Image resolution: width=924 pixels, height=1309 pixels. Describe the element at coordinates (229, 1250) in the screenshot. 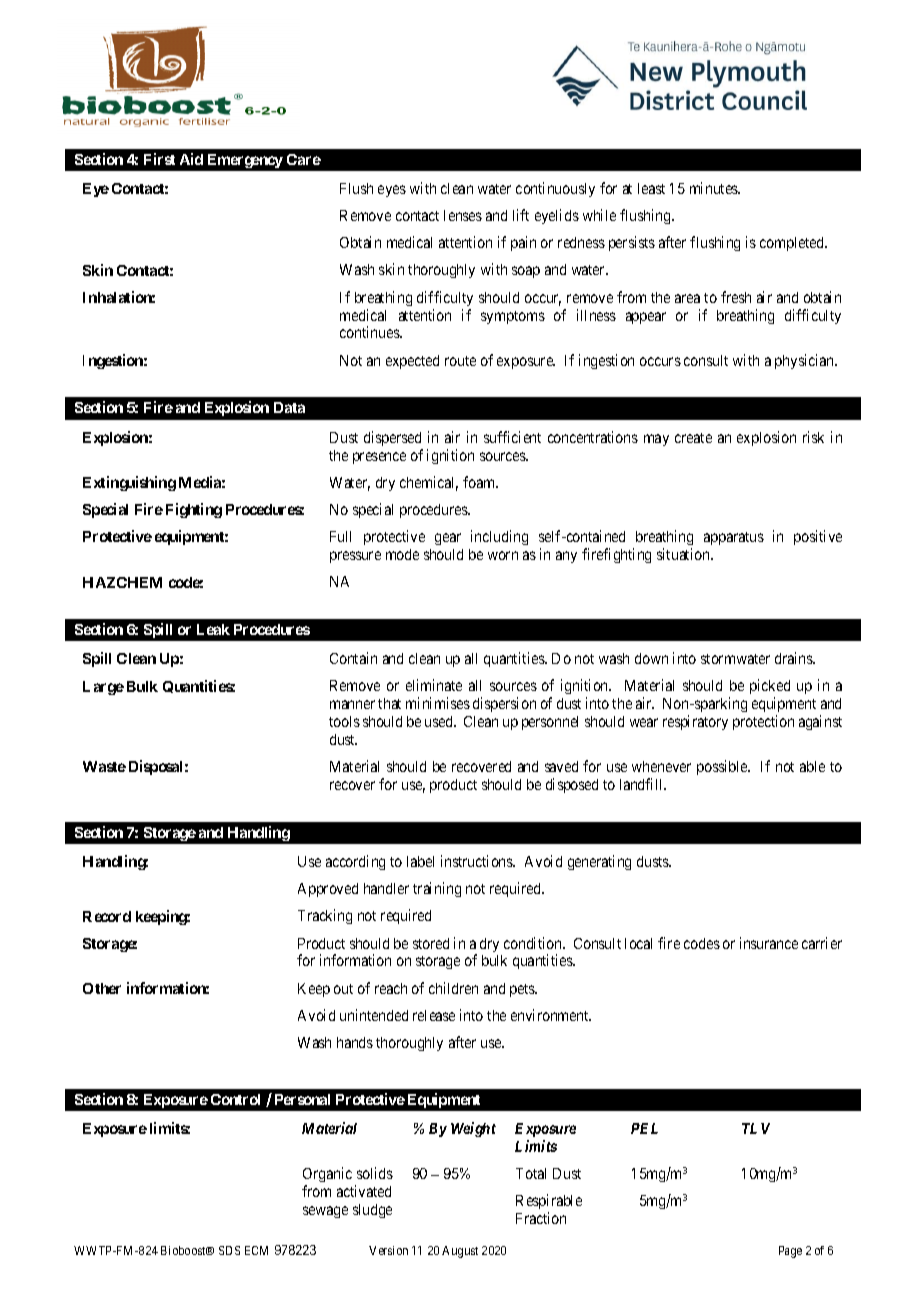

I see `SDS` at that location.
